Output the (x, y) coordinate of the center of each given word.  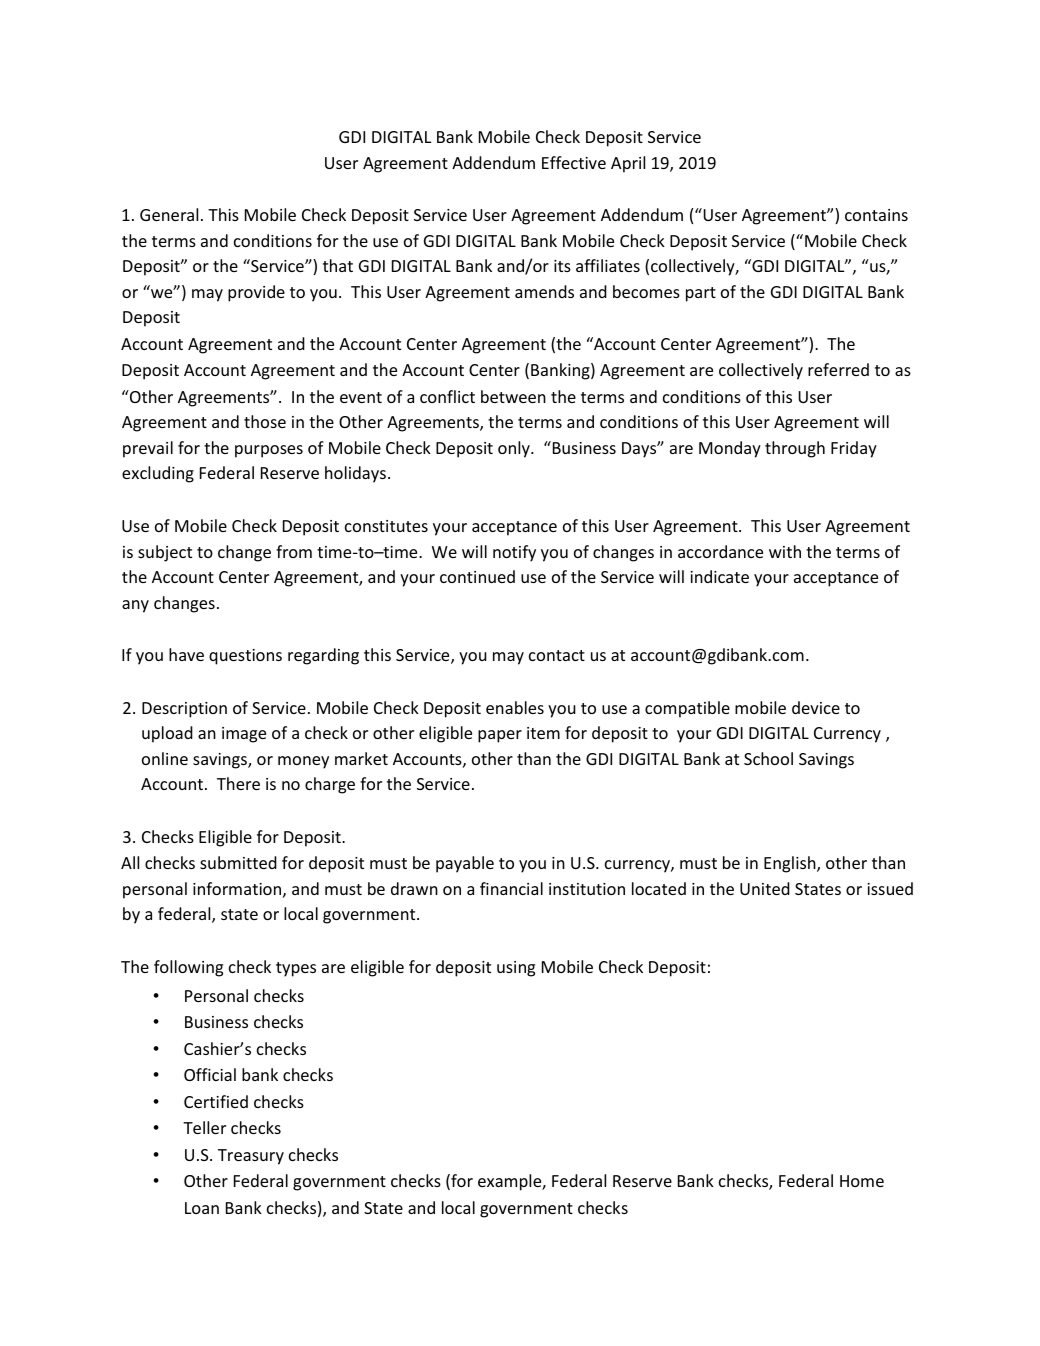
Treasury (251, 1157)
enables (515, 707)
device (816, 707)
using (516, 969)
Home (862, 1181)
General (169, 214)
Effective (574, 162)
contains (876, 215)
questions (245, 657)
